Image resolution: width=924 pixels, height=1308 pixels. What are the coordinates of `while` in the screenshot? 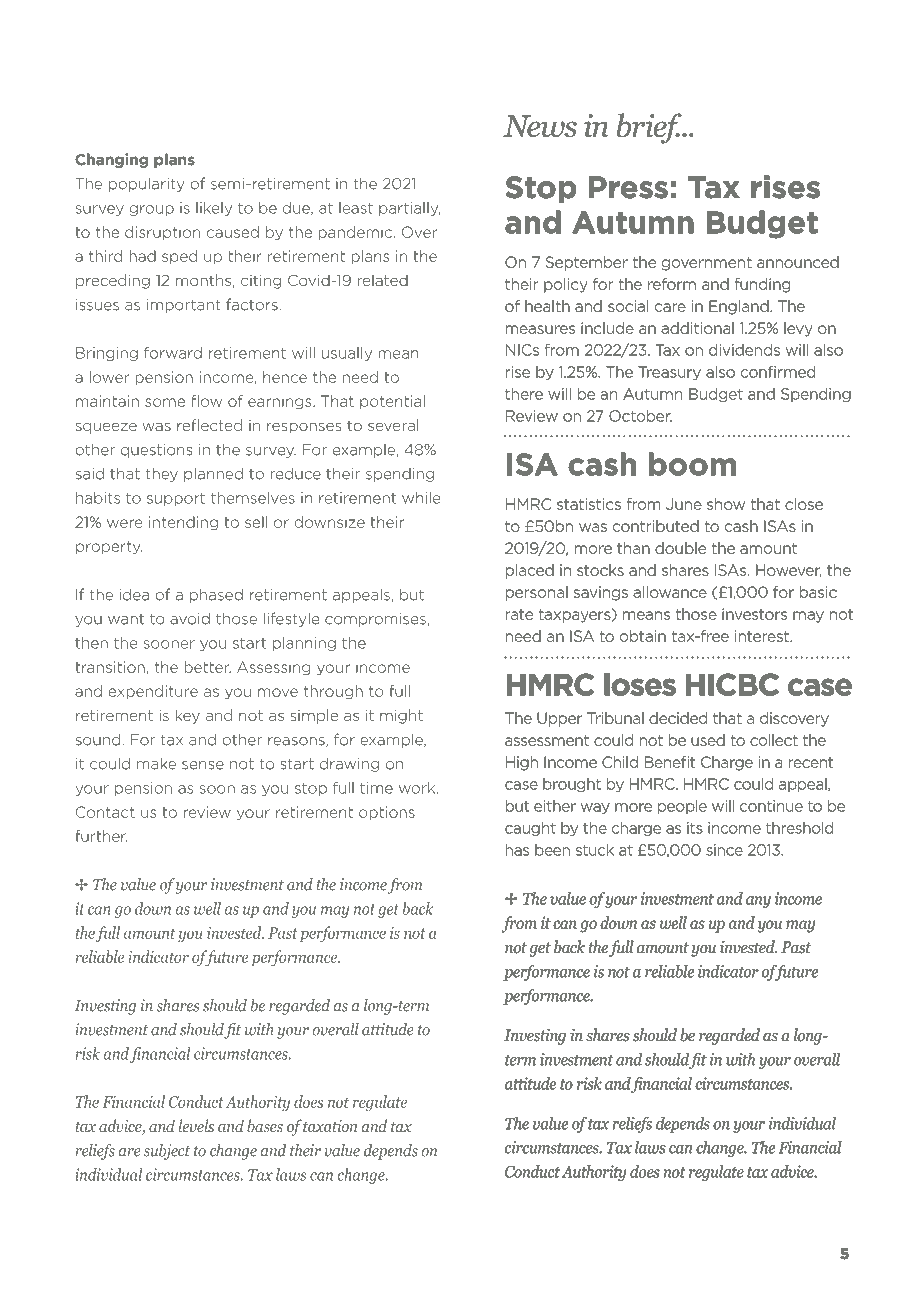 It's located at (421, 498).
